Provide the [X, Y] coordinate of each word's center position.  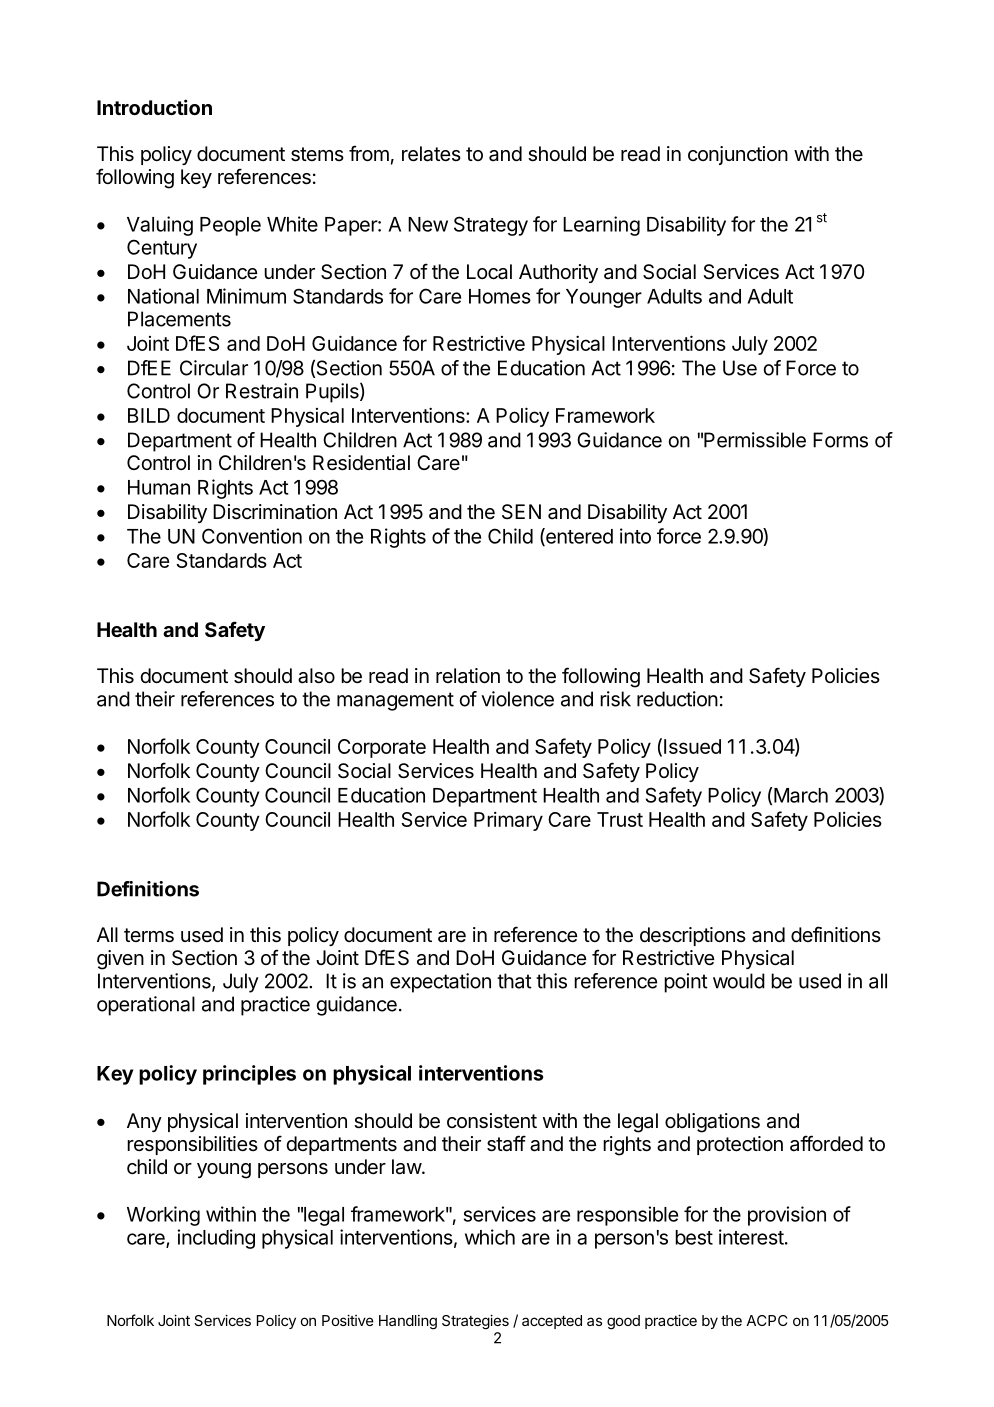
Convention [252, 536]
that [514, 981]
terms [149, 935]
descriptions [693, 936]
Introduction [154, 107]
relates [431, 154]
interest [751, 1237]
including [216, 1239]
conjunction [738, 155]
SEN [521, 512]
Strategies [475, 1322]
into [635, 536]
